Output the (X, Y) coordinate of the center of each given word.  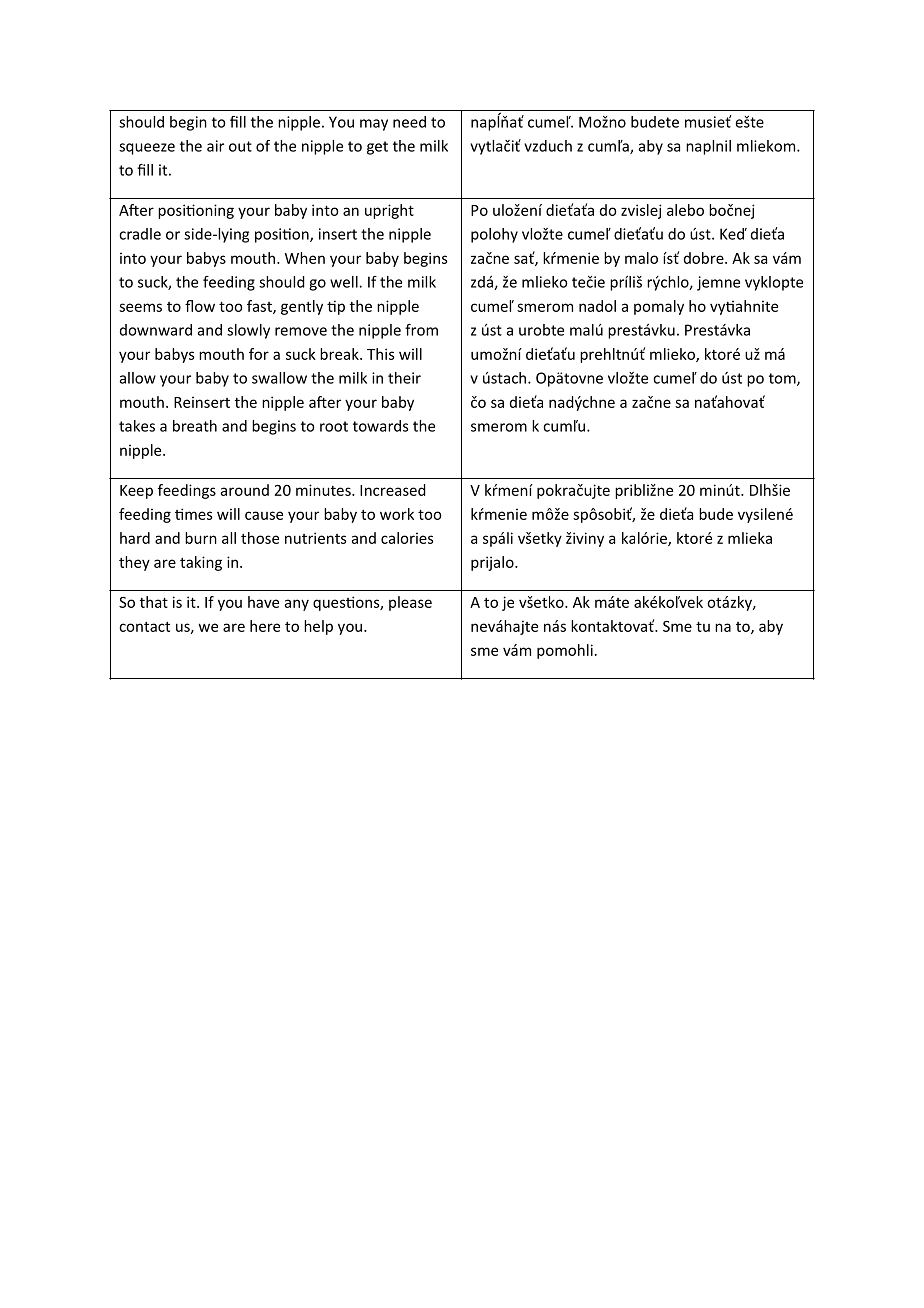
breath (195, 426)
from (421, 330)
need (409, 122)
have (263, 602)
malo (641, 258)
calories (407, 538)
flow (200, 306)
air (215, 146)
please (410, 603)
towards (380, 426)
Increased (393, 490)
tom (783, 379)
